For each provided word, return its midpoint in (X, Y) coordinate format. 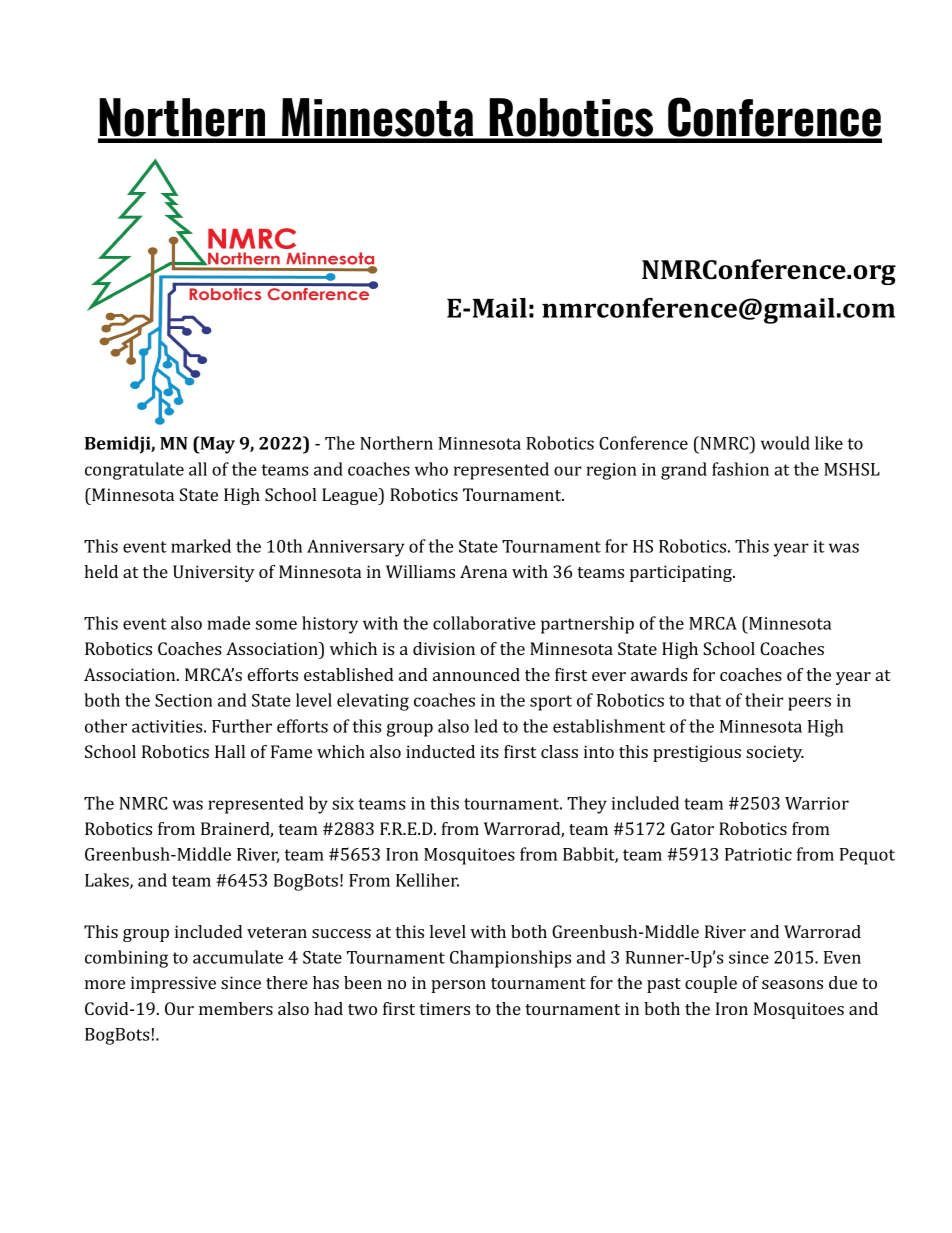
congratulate (134, 471)
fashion (740, 469)
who (431, 469)
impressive (173, 984)
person (458, 986)
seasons (792, 984)
